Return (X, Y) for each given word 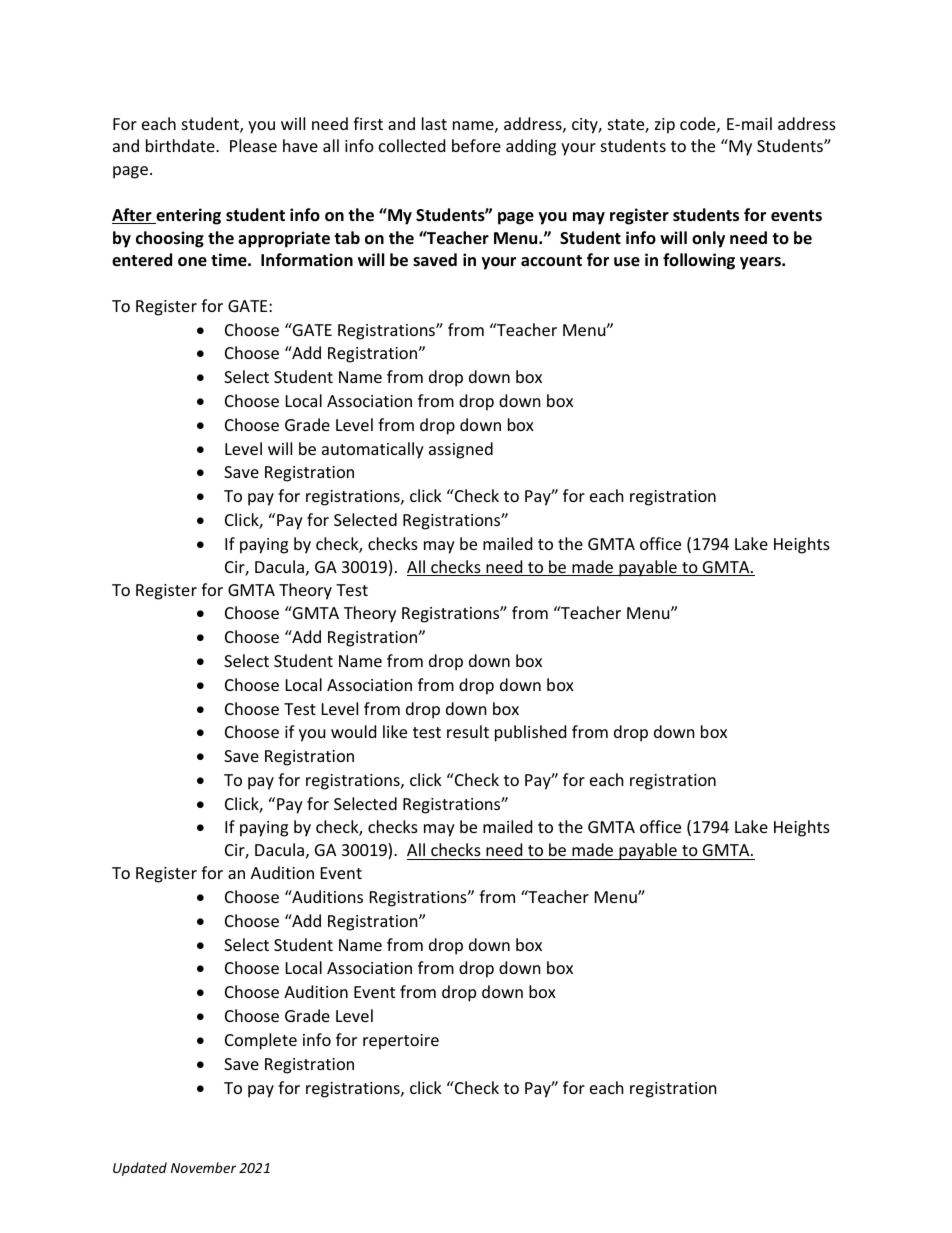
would (353, 731)
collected (412, 145)
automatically (373, 450)
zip (665, 126)
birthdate (181, 145)
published (530, 733)
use (627, 262)
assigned (461, 450)
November (203, 1167)
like (395, 731)
